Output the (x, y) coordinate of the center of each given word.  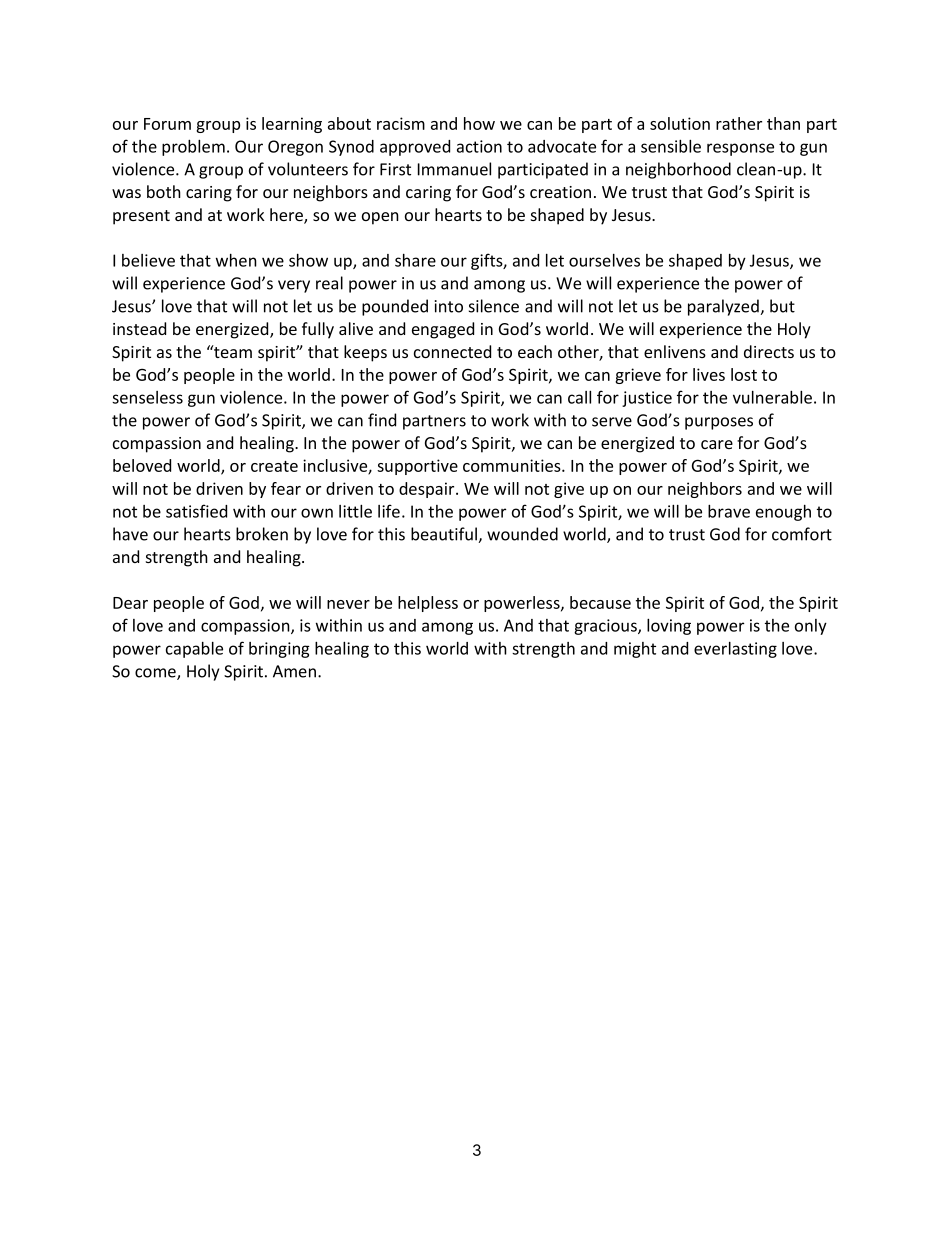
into (449, 306)
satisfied (196, 511)
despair (428, 490)
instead (139, 328)
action (479, 146)
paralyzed (724, 307)
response (740, 149)
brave (729, 511)
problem (193, 147)
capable (194, 650)
